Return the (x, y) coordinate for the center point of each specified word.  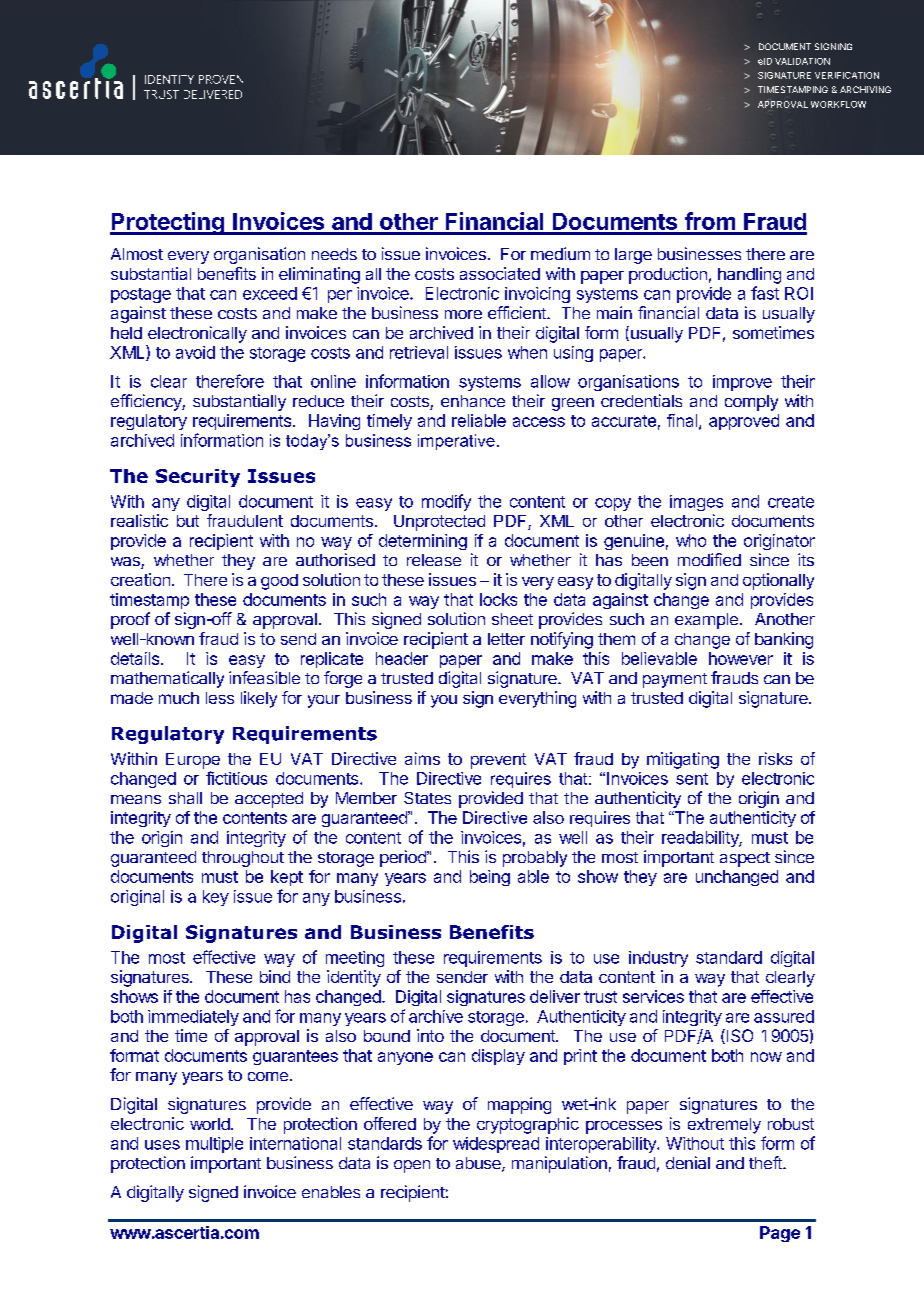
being (490, 878)
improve (742, 383)
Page (780, 1234)
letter (506, 639)
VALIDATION (802, 61)
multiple (214, 1145)
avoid (195, 352)
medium (560, 253)
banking (784, 640)
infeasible (264, 677)
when (527, 352)
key (216, 898)
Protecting (168, 223)
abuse (479, 1164)
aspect (745, 859)
